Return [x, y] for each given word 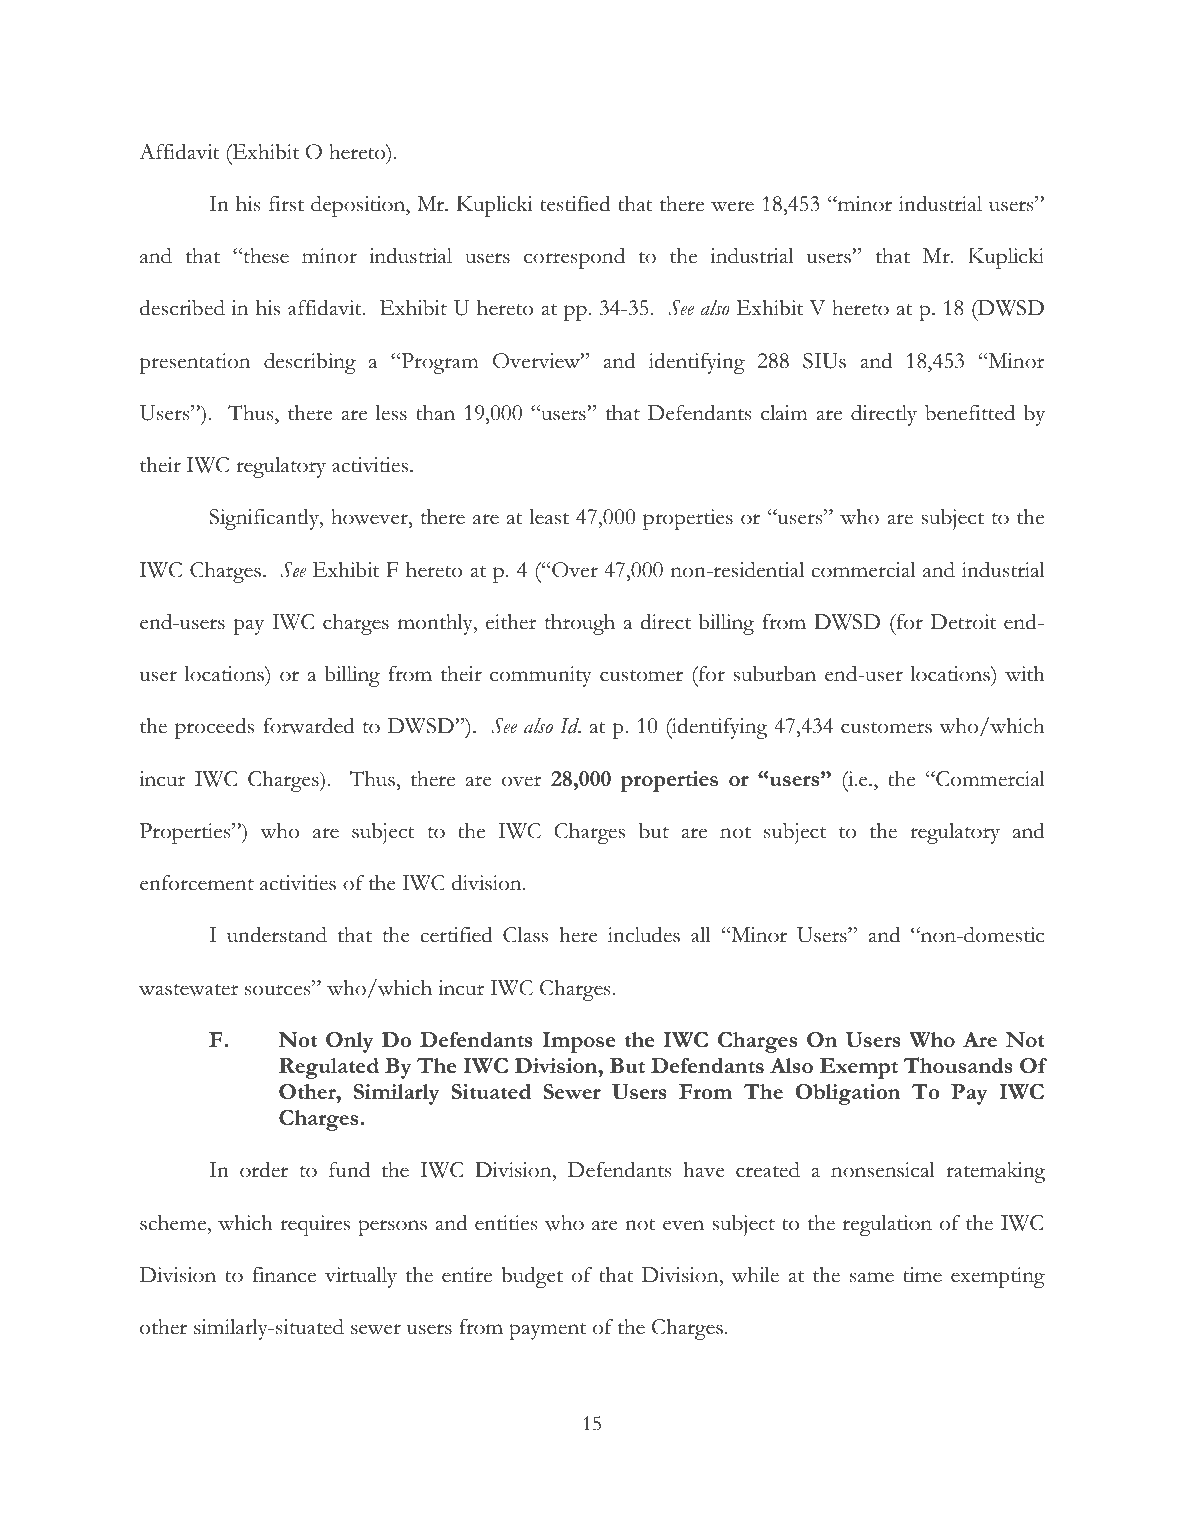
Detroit [963, 622]
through [580, 624]
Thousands [958, 1065]
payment [547, 1331]
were [732, 206]
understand [277, 934]
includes [644, 934]
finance [284, 1275]
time [922, 1275]
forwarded [309, 725]
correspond [574, 258]
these [265, 256]
